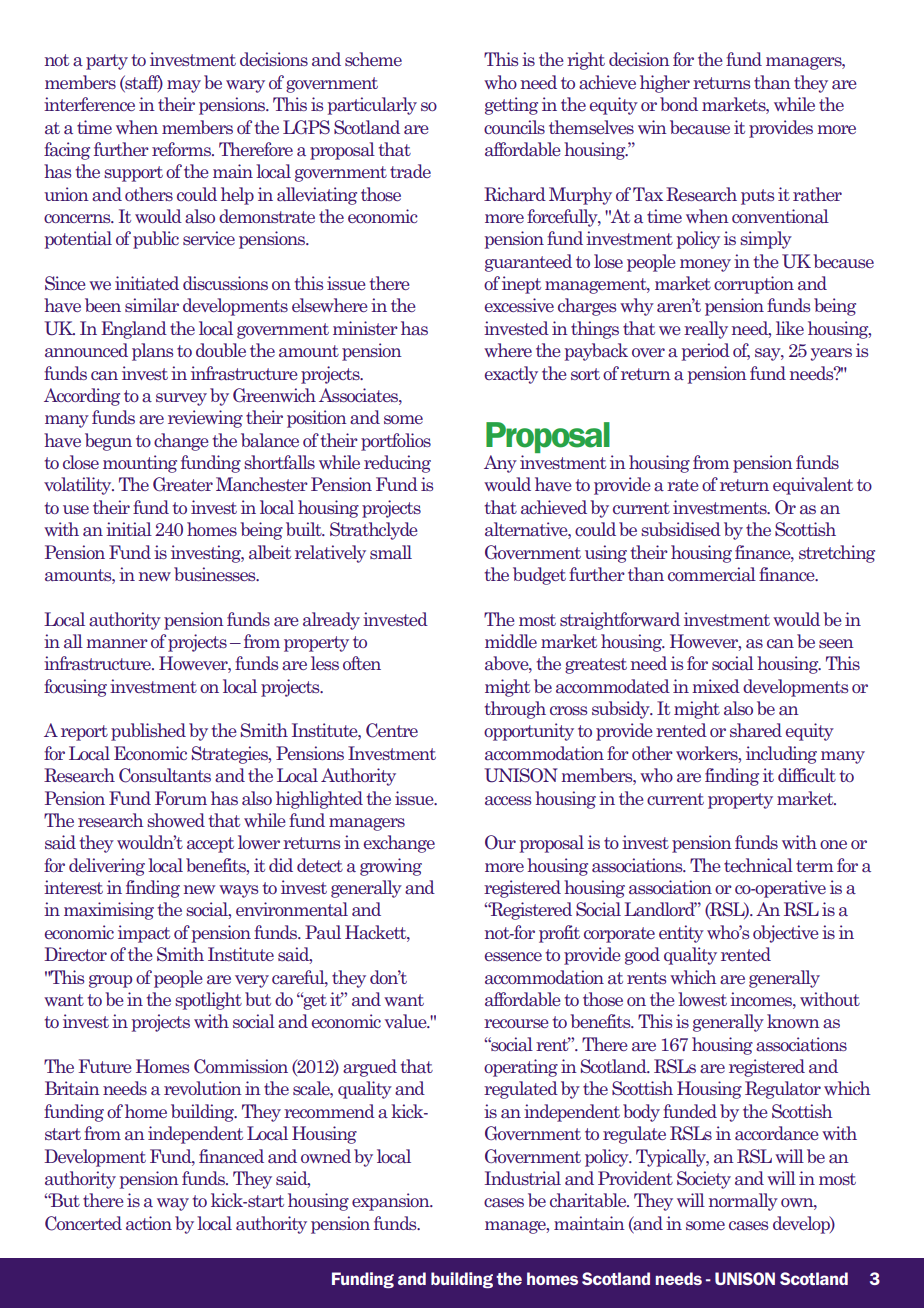 This page has height=1308, width=924. What do you see at coordinates (758, 865) in the page?
I see `technical` at bounding box center [758, 865].
